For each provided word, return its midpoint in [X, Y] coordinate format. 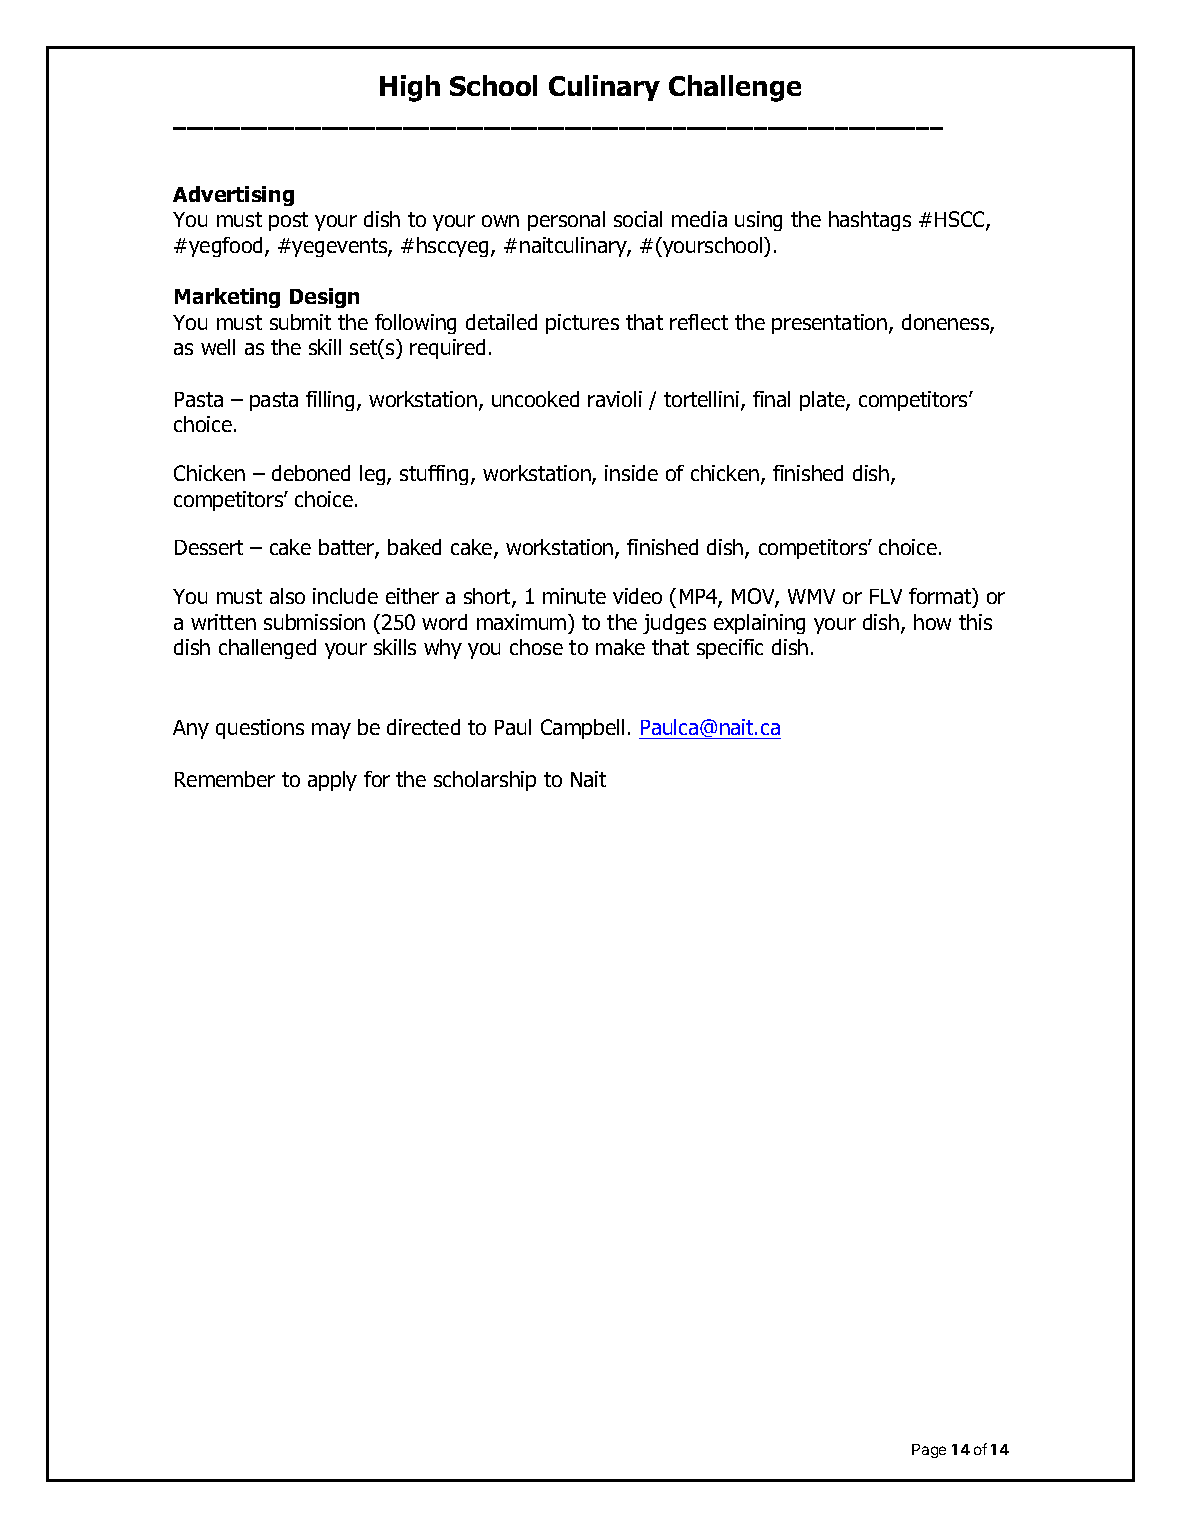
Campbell [582, 729]
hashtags [870, 221]
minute [574, 596]
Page [929, 1451]
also [287, 596]
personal [566, 221]
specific [730, 649]
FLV [886, 596]
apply [332, 781]
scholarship [485, 781]
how [932, 622]
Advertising [233, 196]
